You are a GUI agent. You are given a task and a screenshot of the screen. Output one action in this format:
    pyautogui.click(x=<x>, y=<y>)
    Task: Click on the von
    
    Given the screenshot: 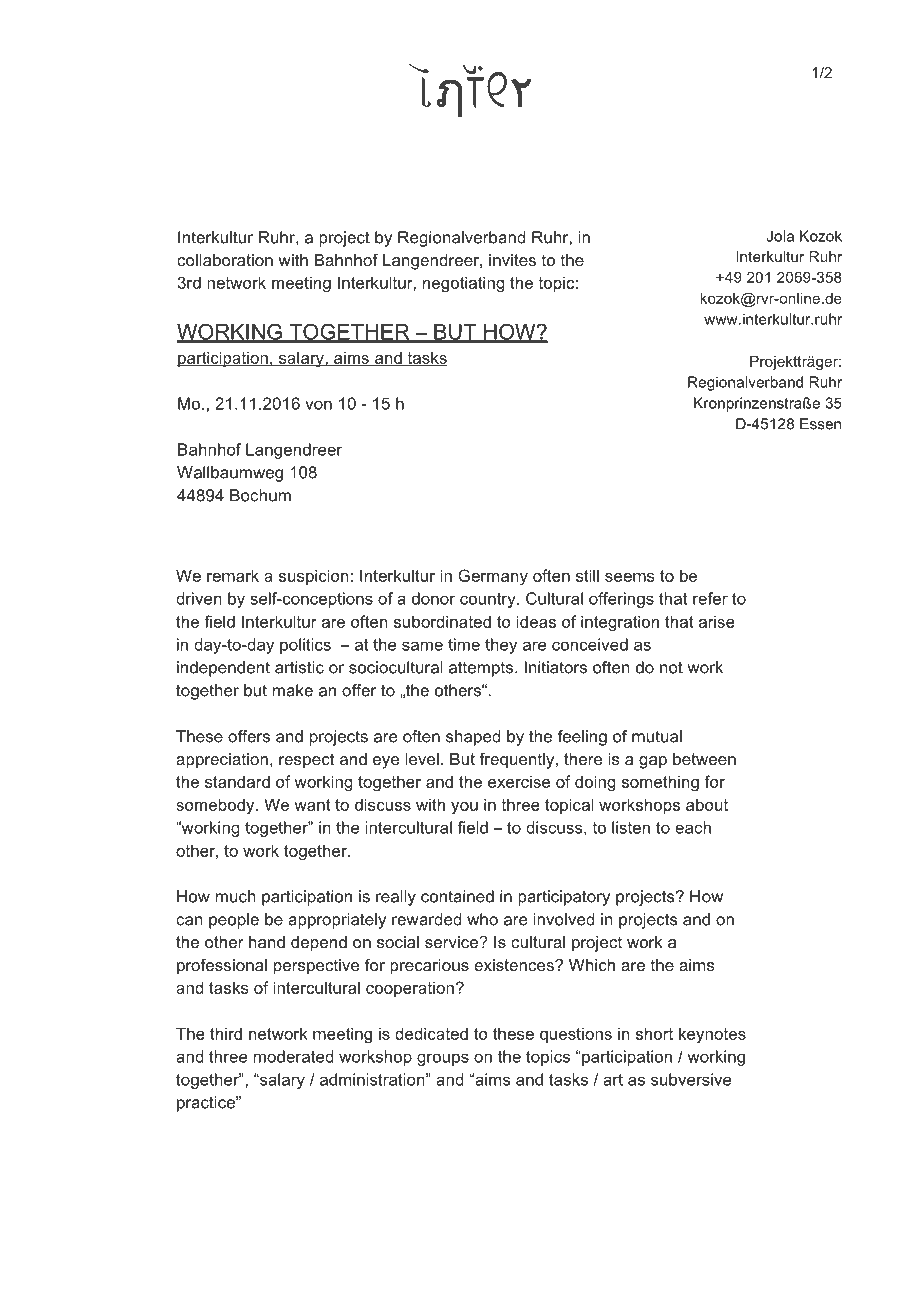 What is the action you would take?
    pyautogui.click(x=318, y=405)
